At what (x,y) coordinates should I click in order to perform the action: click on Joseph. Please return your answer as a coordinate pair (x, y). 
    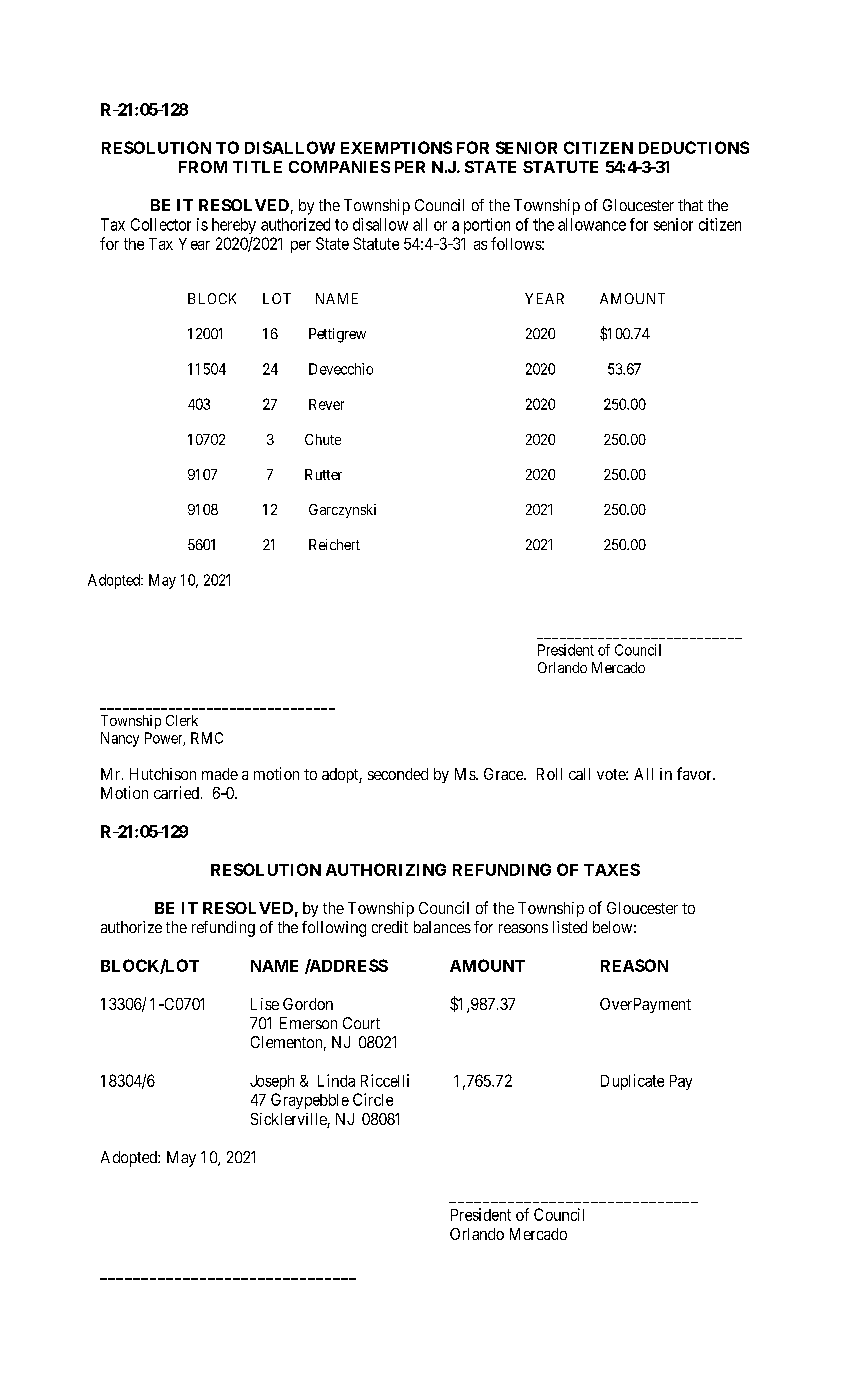
    Looking at the image, I should click on (272, 1082).
